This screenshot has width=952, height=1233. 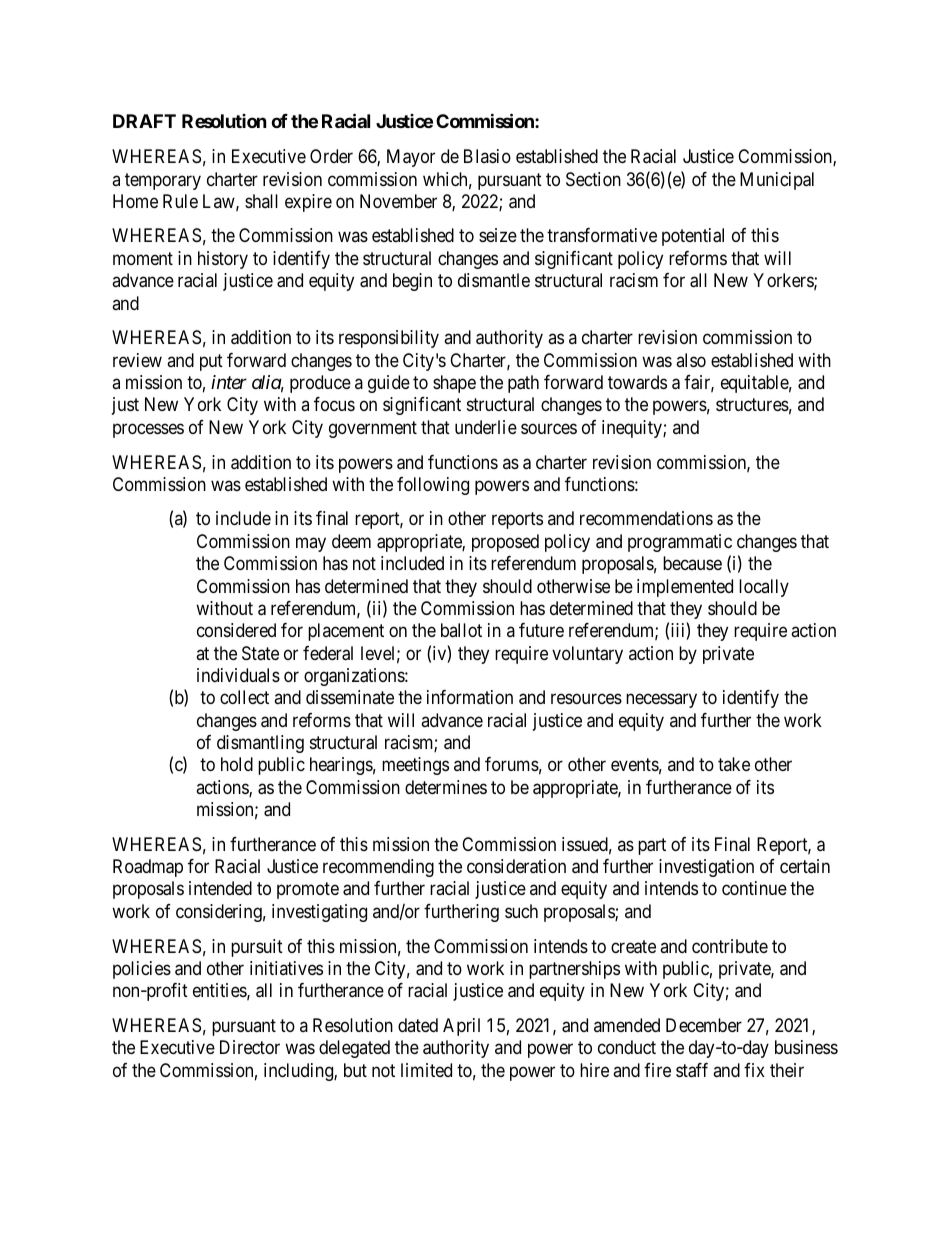 I want to click on ballot, so click(x=461, y=630).
